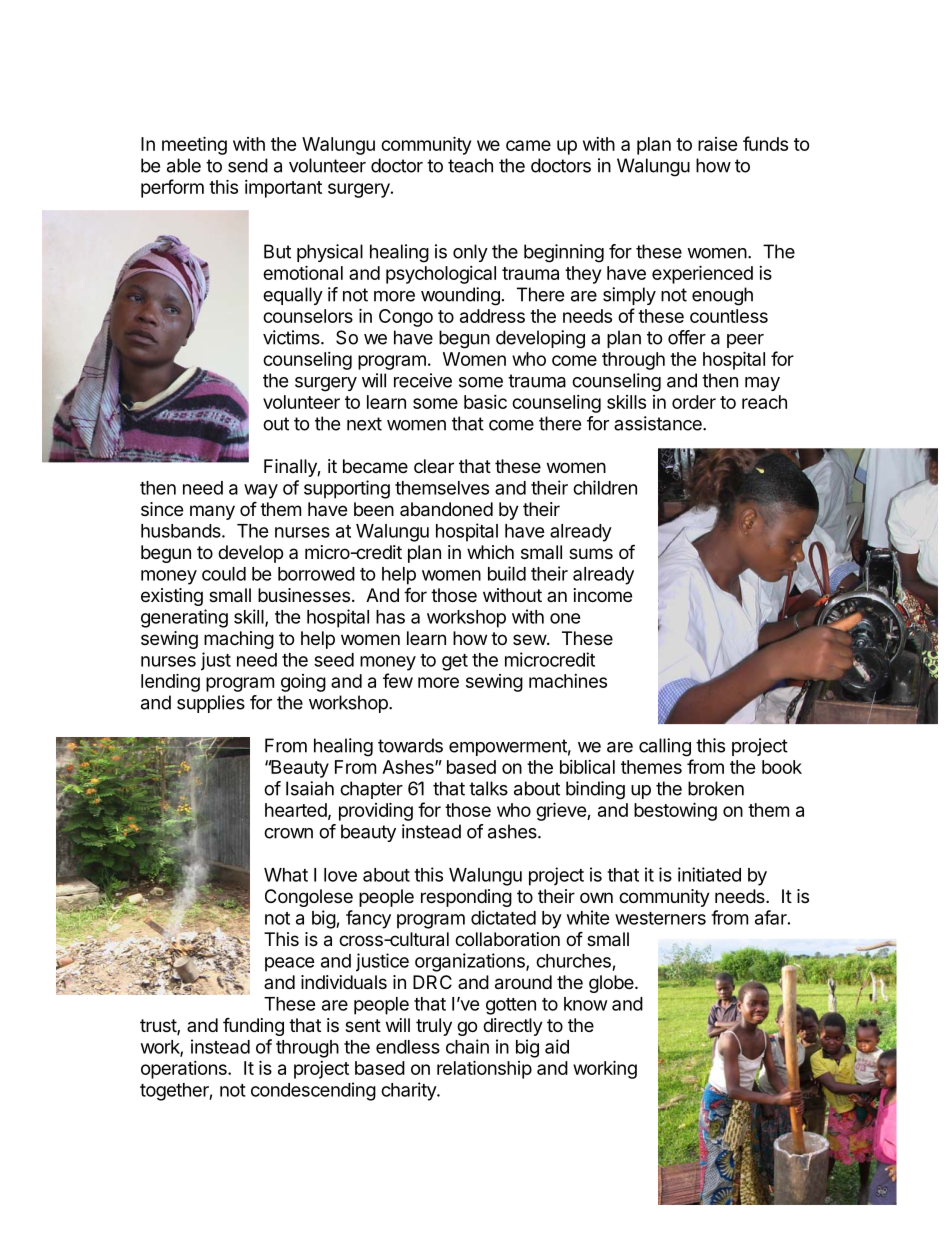 The height and width of the page is (1233, 952). I want to click on maching, so click(239, 640).
